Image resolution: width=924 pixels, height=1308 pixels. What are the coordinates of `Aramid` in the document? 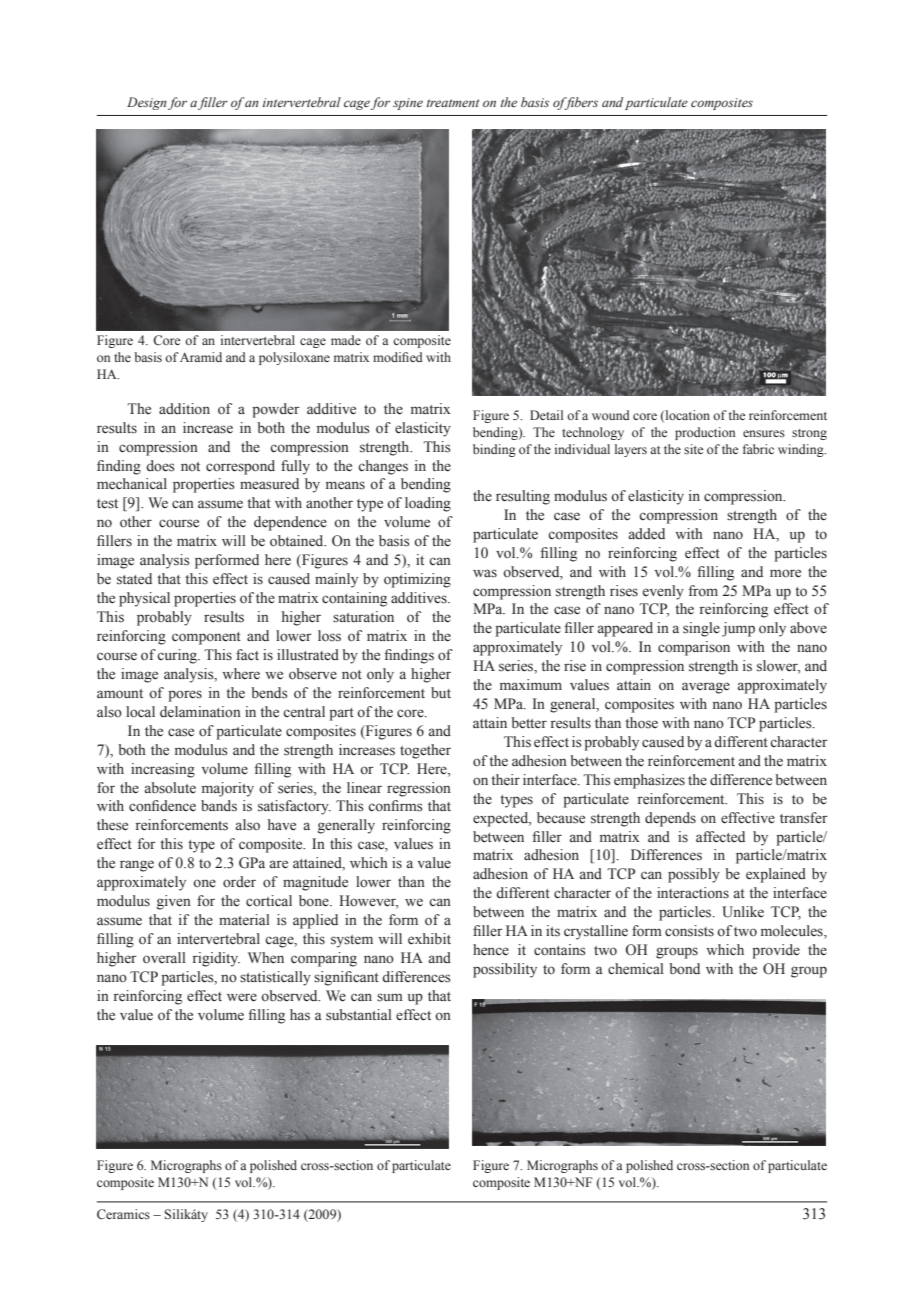 It's located at (201, 357).
